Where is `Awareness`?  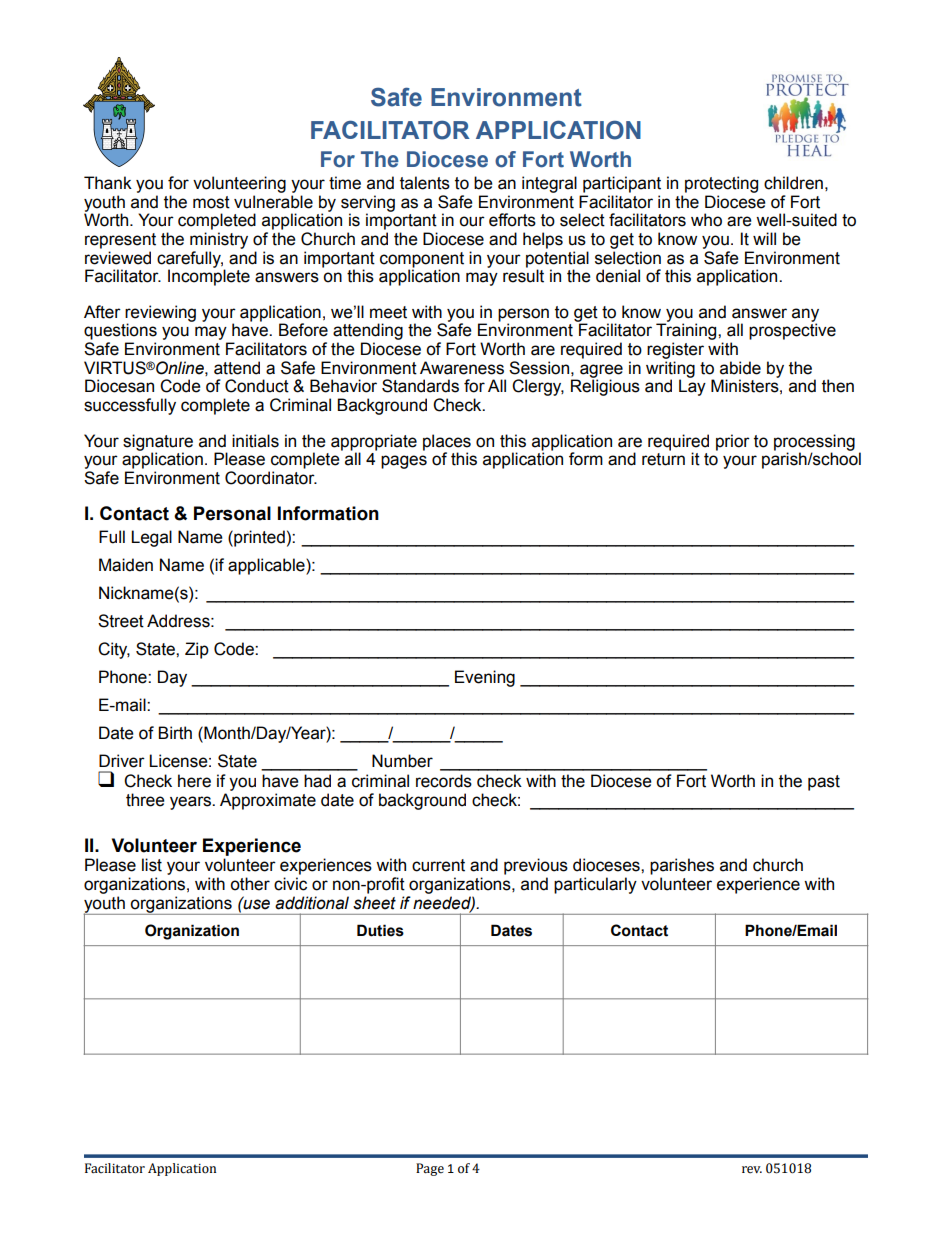
Awareness is located at coordinates (462, 368).
